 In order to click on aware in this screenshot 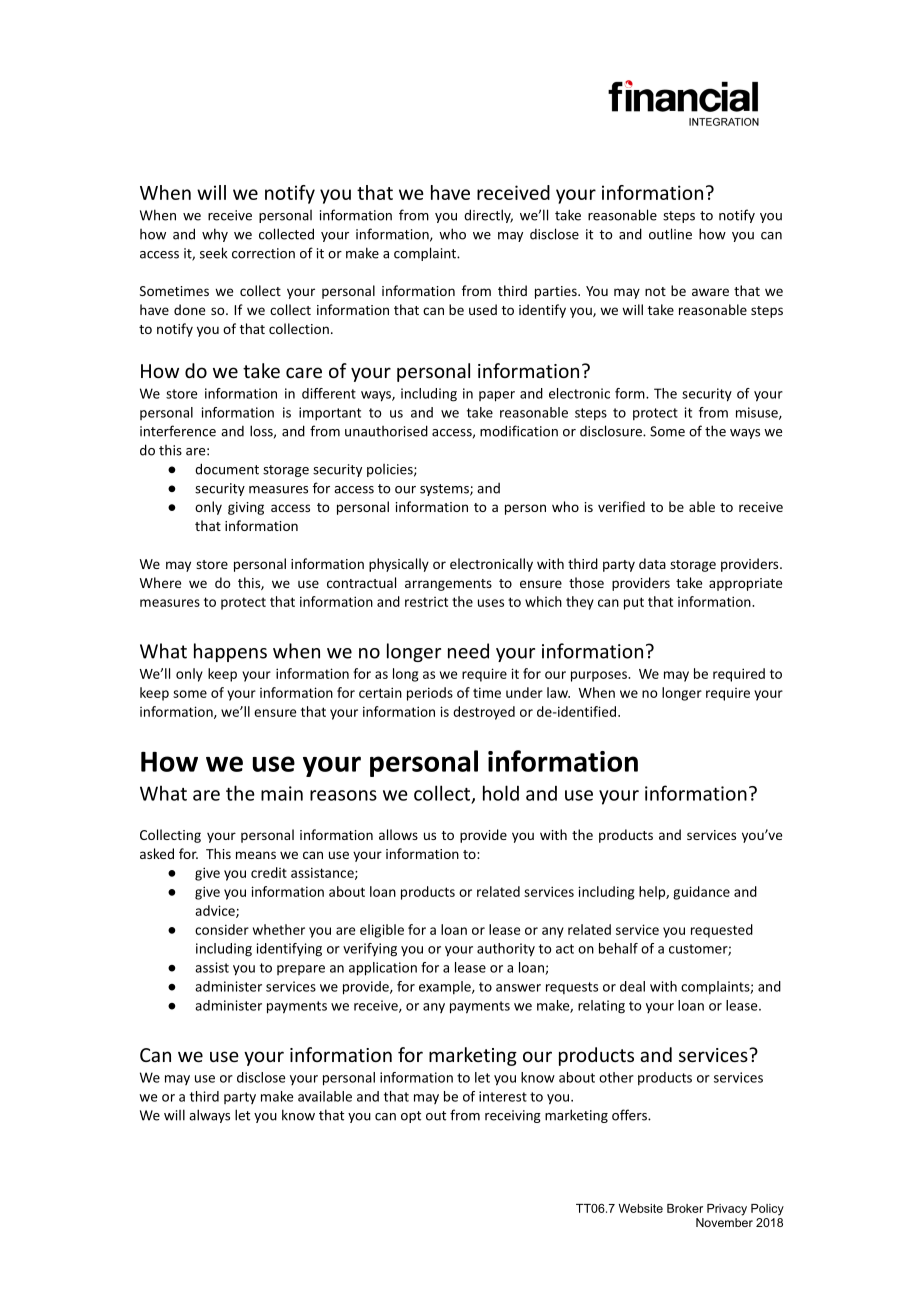, I will do `click(710, 292)`.
